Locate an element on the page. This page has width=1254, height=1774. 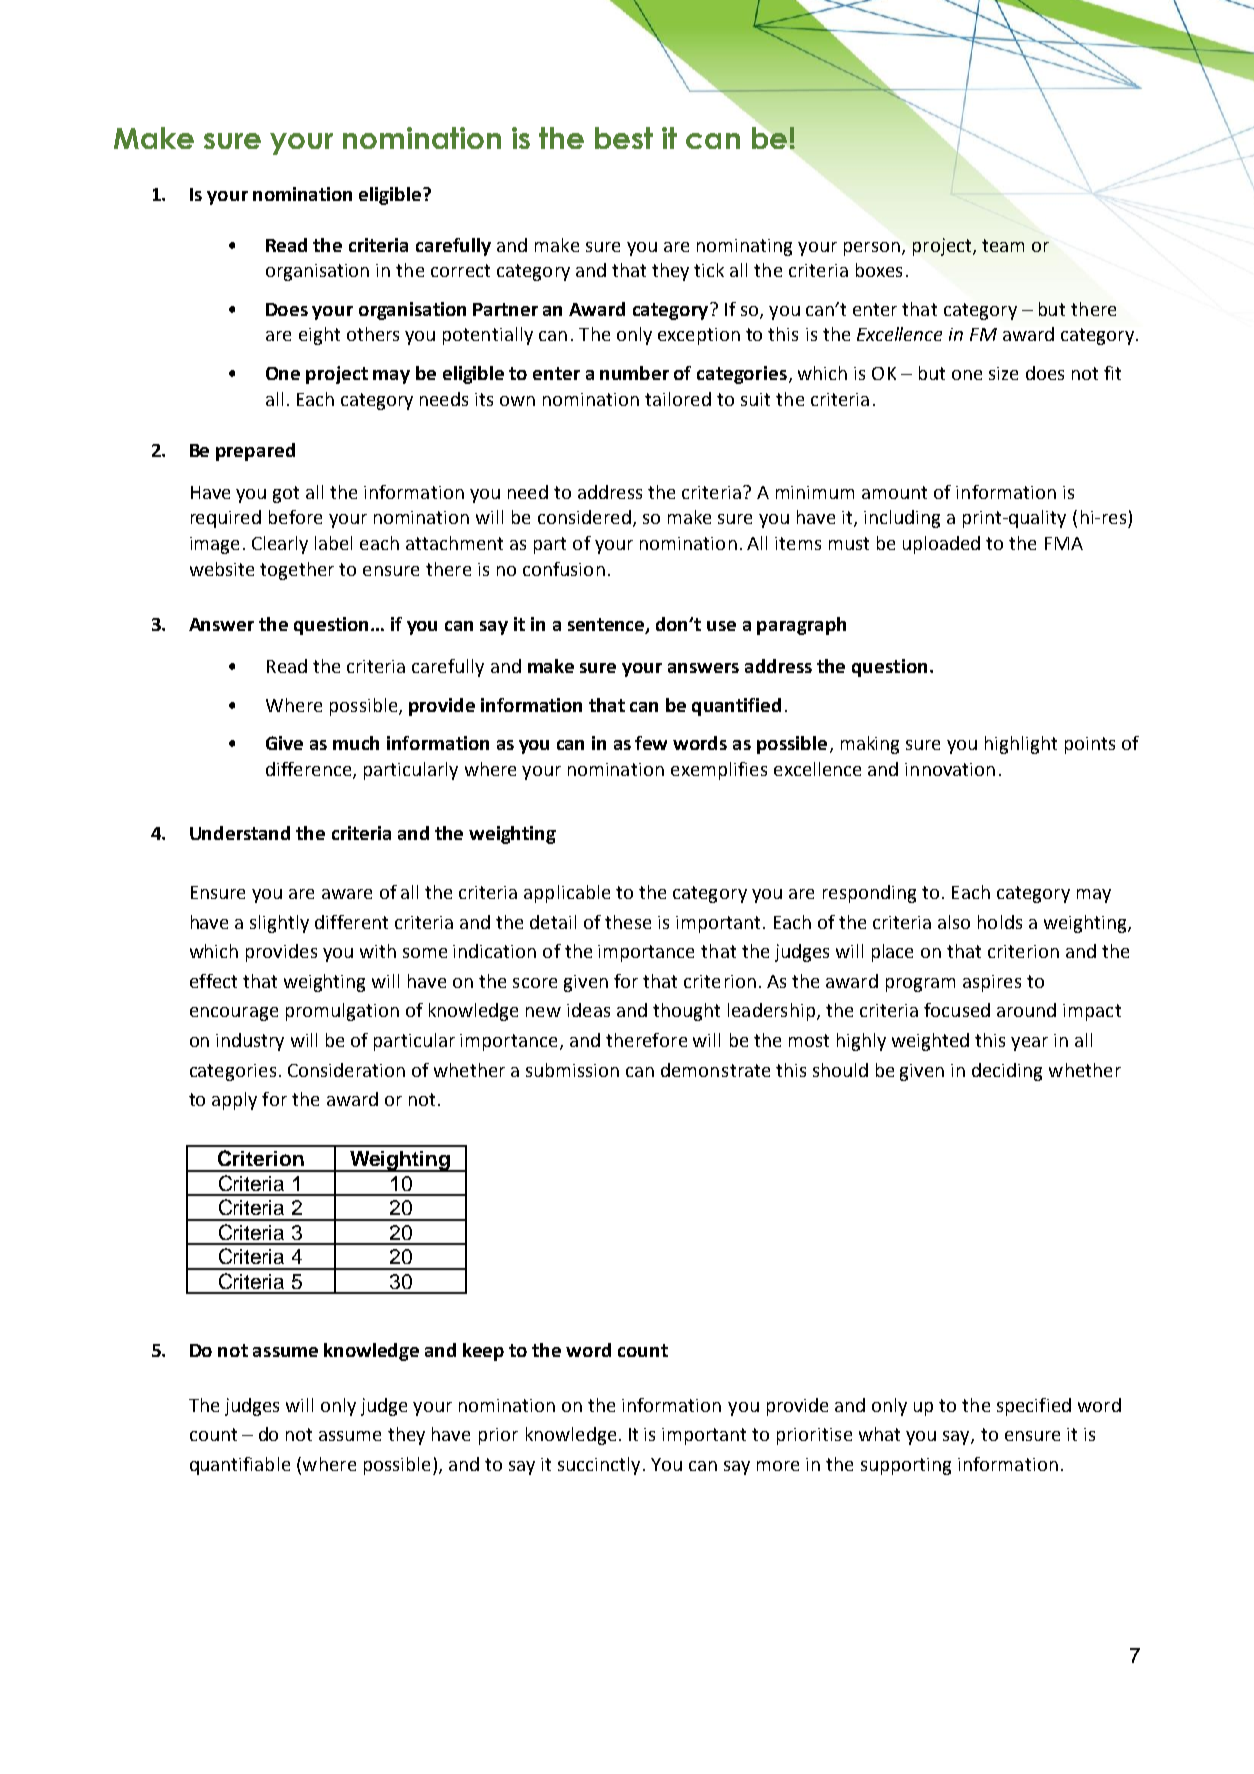
got is located at coordinates (286, 494).
